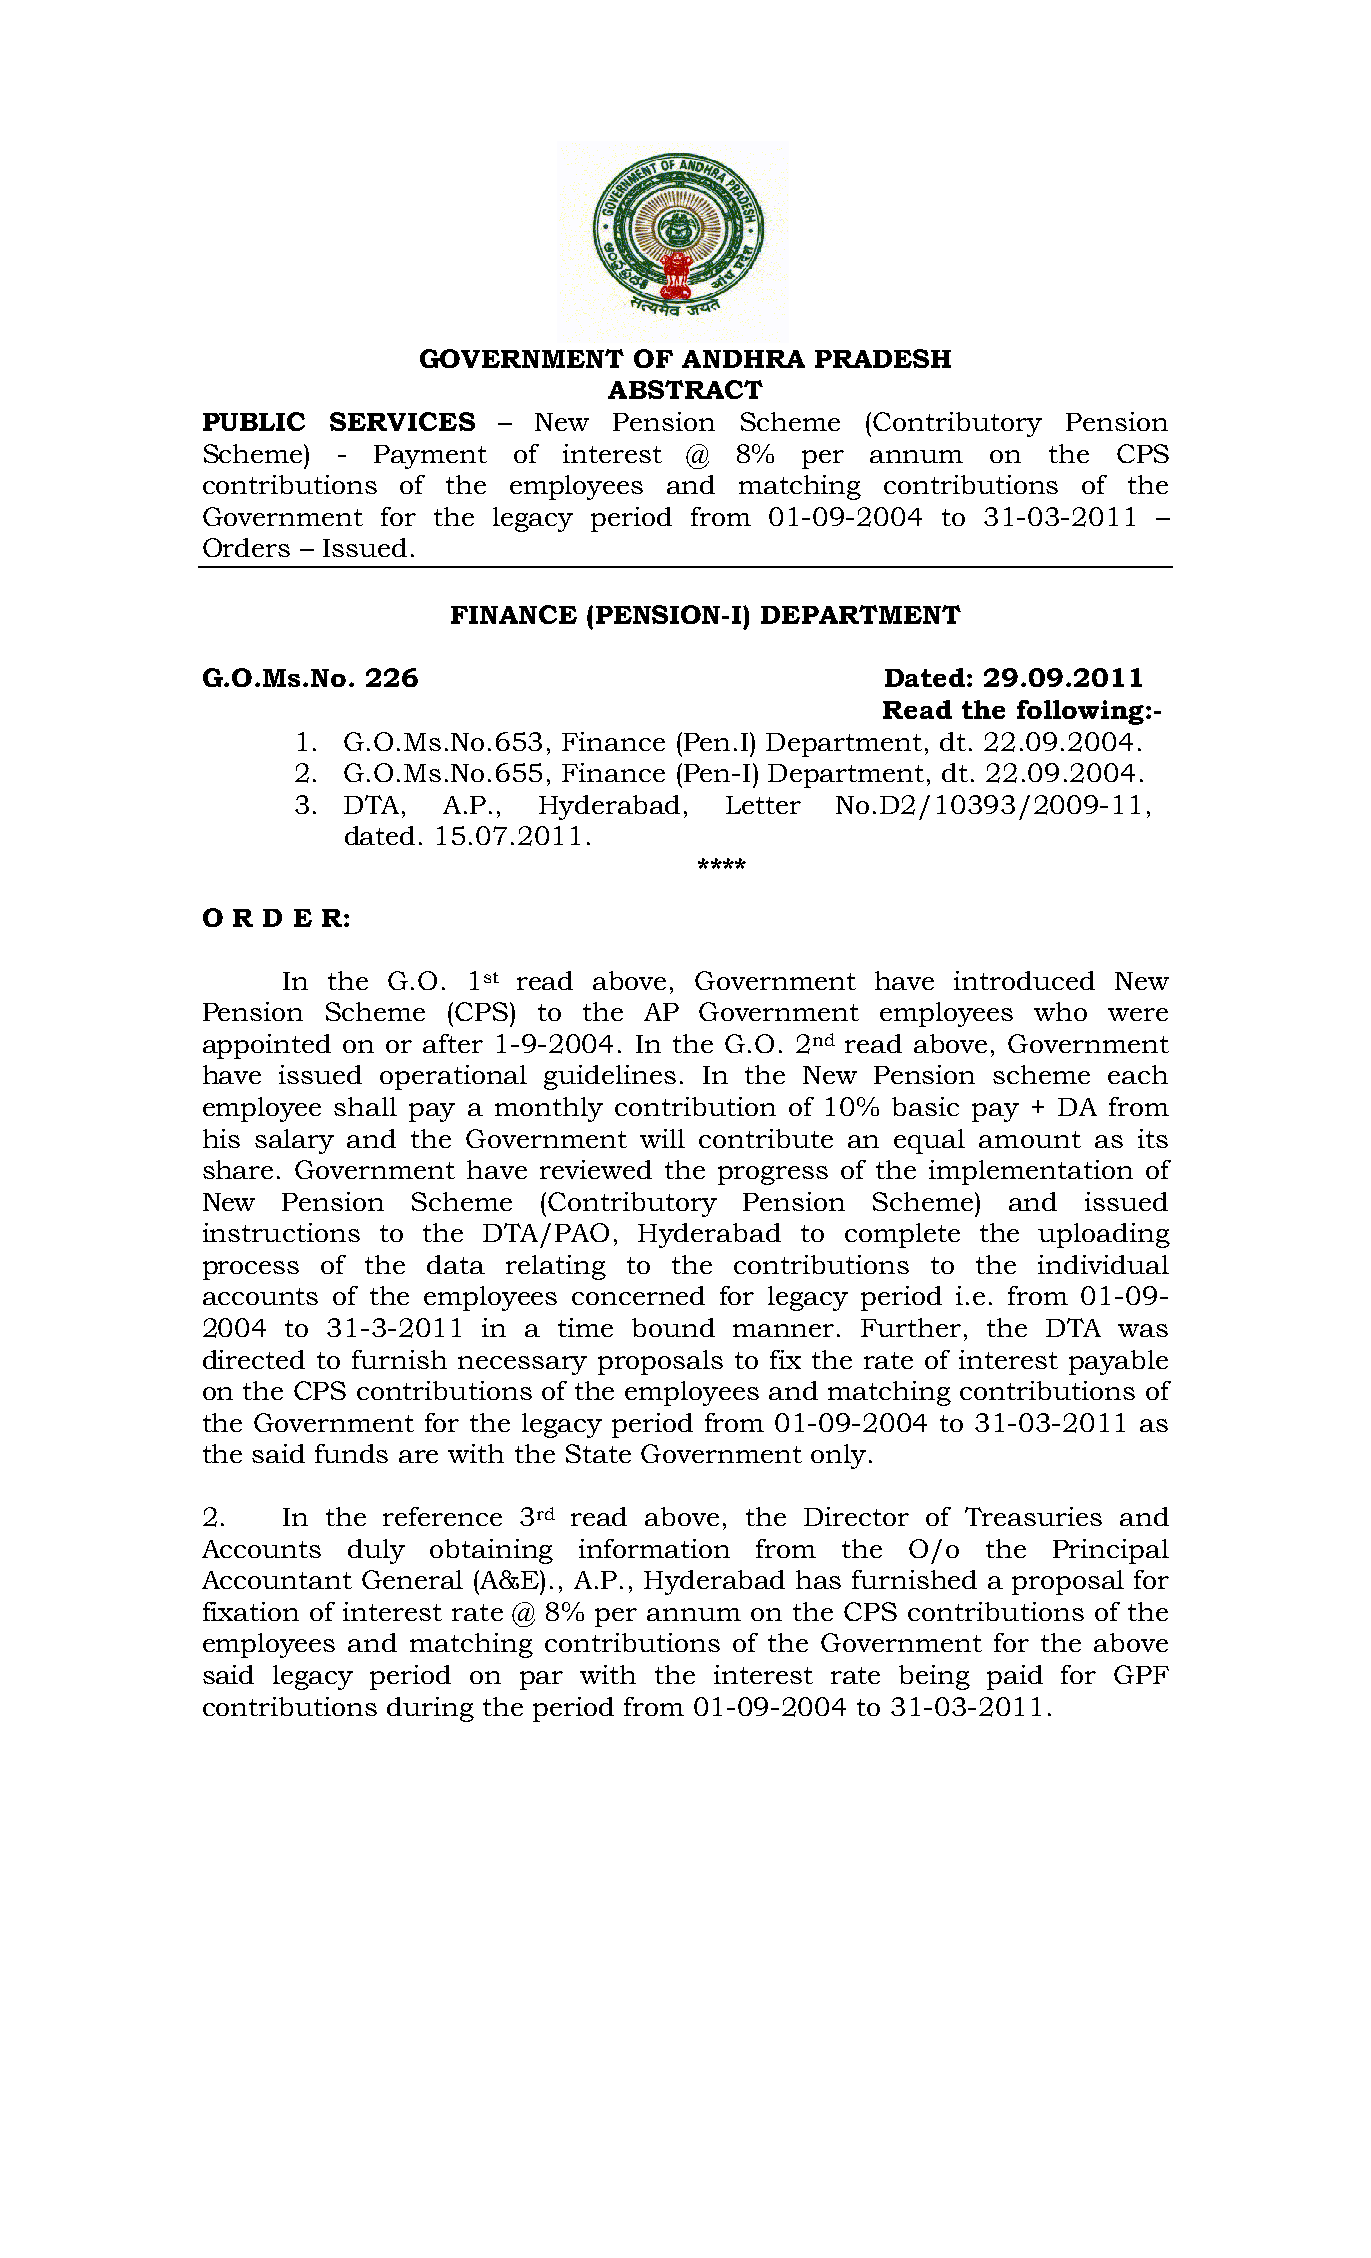 This document has width=1371, height=2258. I want to click on guidelines, so click(610, 1077).
